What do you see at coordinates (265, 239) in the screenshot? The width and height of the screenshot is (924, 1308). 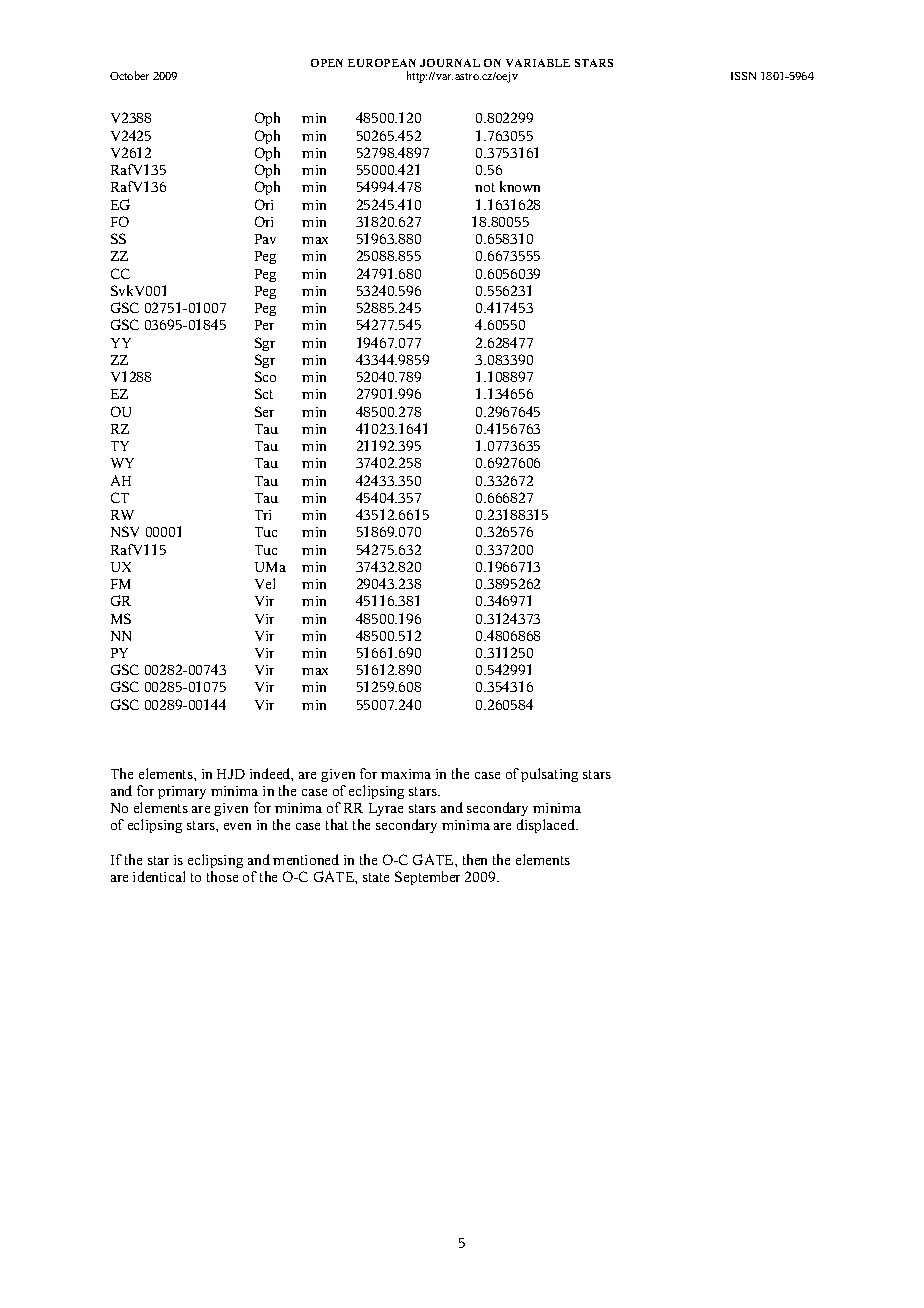 I see `Pav` at bounding box center [265, 239].
